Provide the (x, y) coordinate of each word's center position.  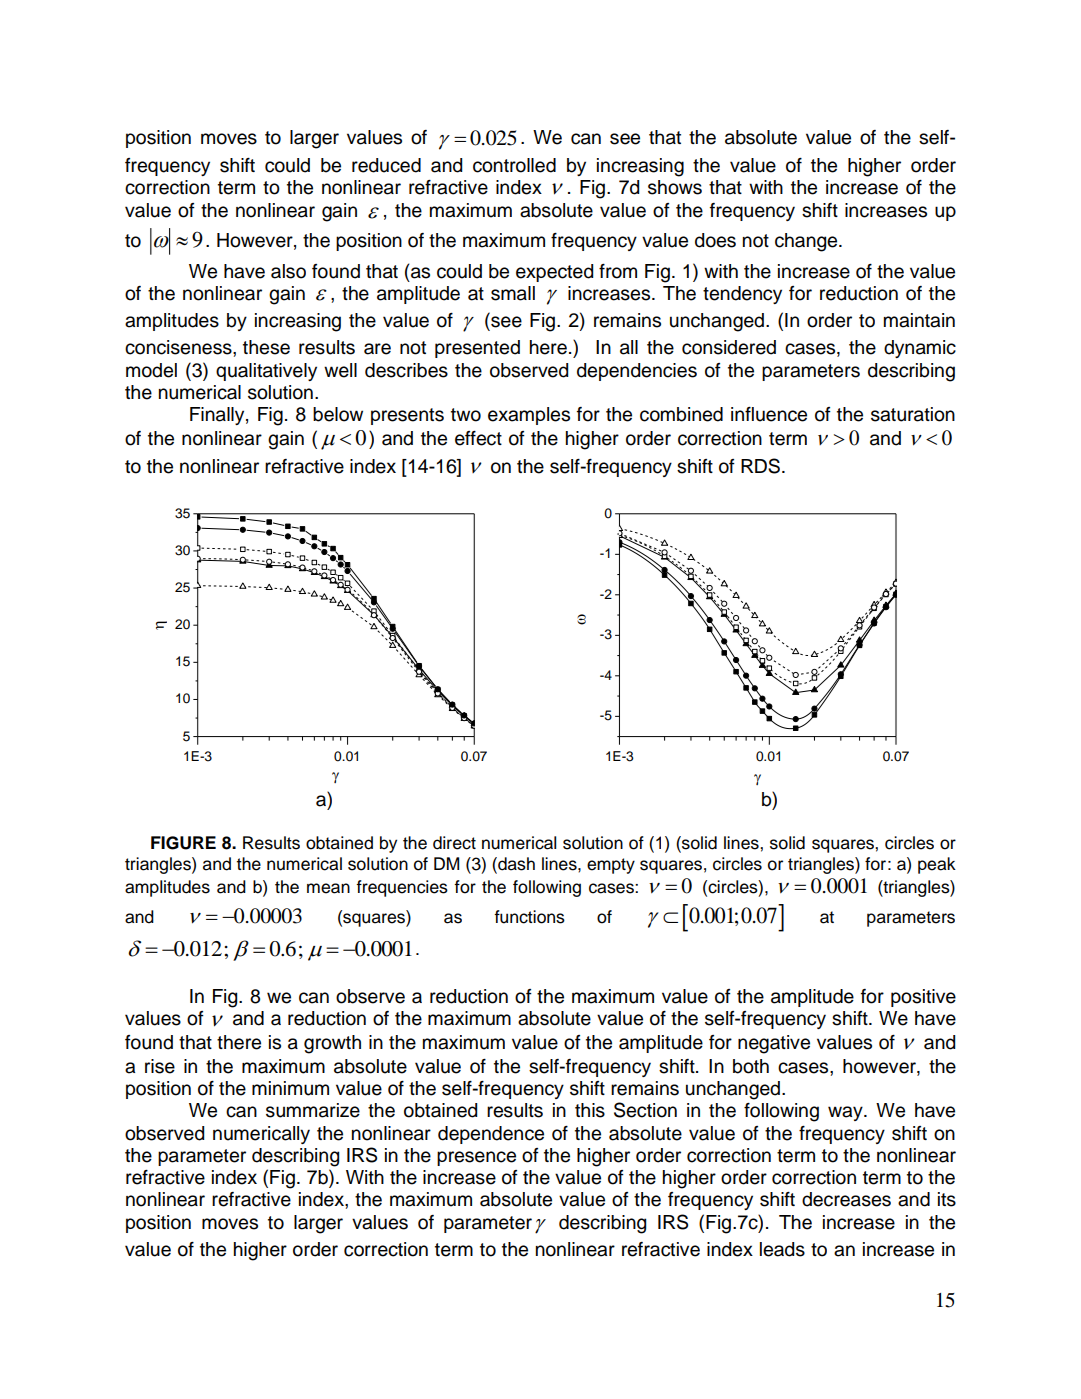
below (338, 414)
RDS (760, 466)
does (715, 240)
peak (937, 865)
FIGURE (183, 843)
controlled (514, 165)
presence (476, 1158)
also (288, 271)
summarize (313, 1110)
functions (529, 917)
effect (478, 438)
